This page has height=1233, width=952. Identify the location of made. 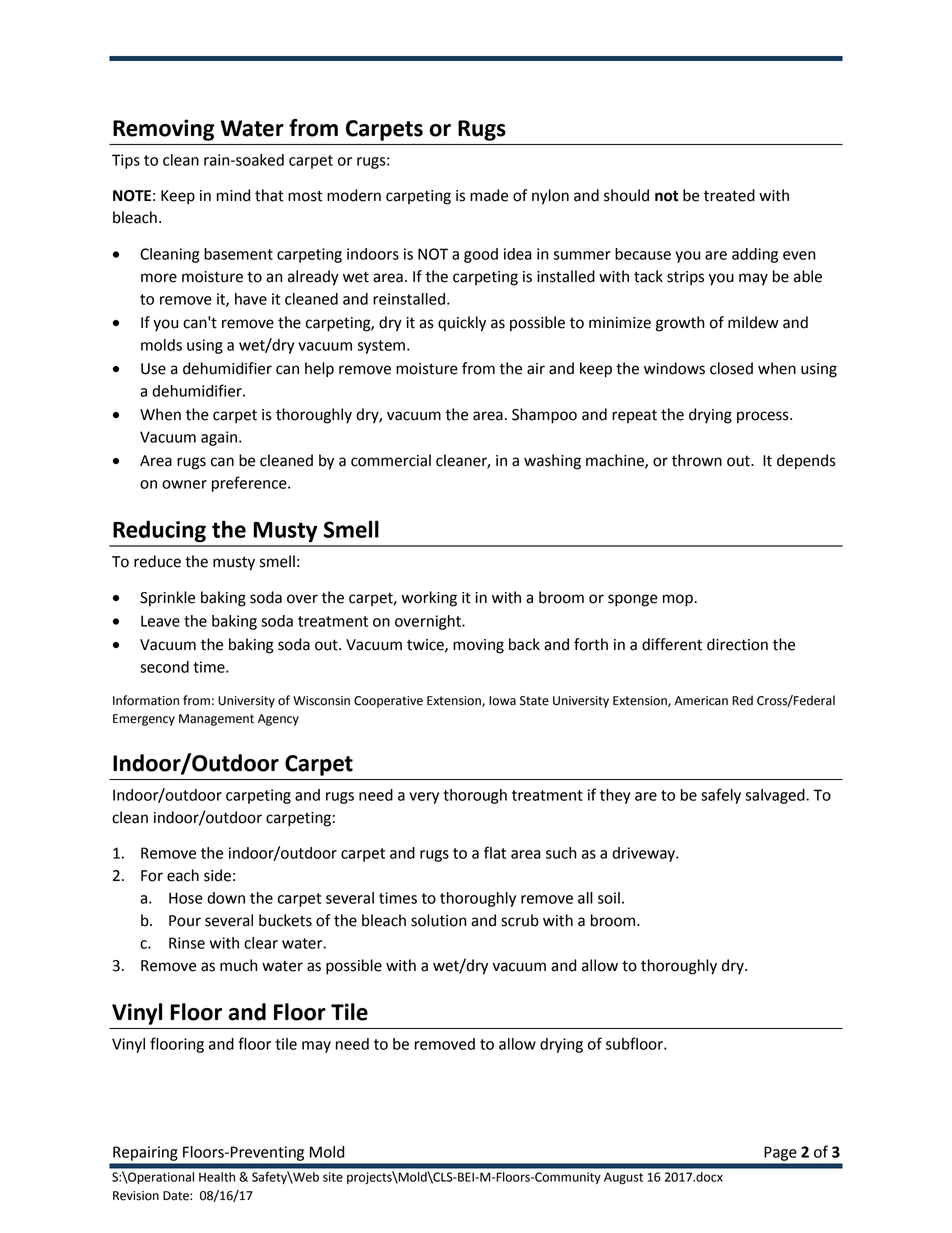
(489, 195).
